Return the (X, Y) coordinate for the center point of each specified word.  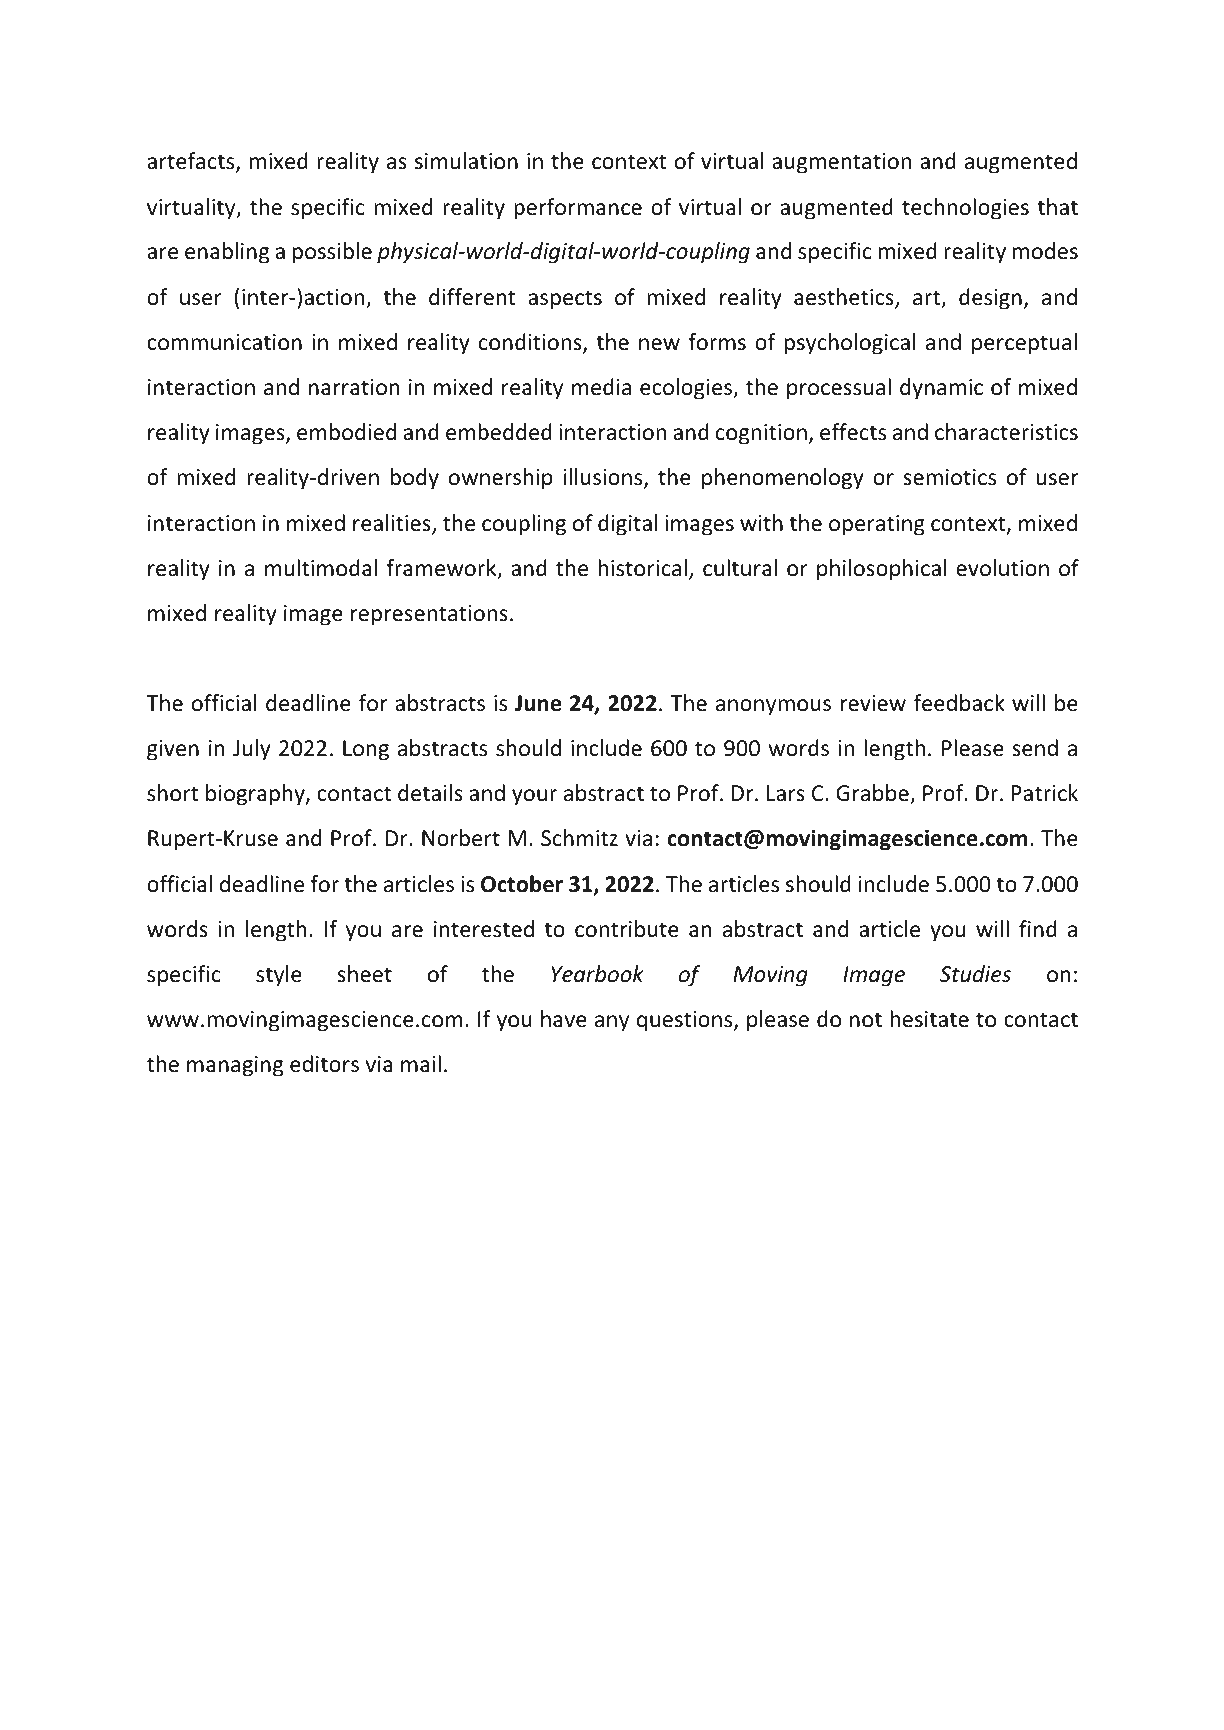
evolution (1002, 568)
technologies (965, 209)
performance (578, 209)
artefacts (192, 162)
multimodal (321, 568)
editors (324, 1064)
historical (642, 568)
